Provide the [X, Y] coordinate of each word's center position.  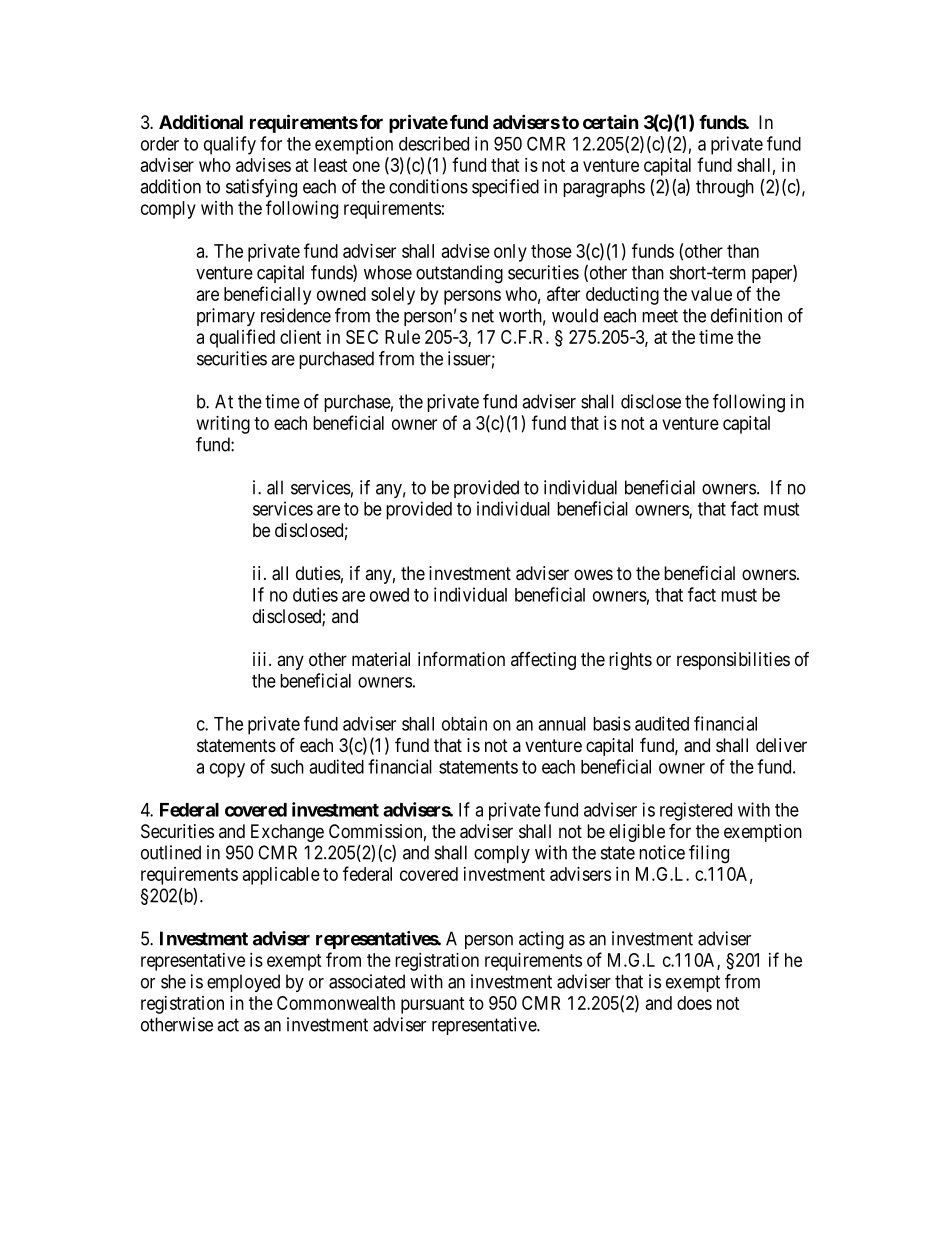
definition [746, 315]
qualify [230, 145]
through [725, 188]
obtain [464, 723]
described [434, 143]
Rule [402, 337]
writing [223, 425]
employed [243, 983]
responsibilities [733, 661]
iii [261, 659]
